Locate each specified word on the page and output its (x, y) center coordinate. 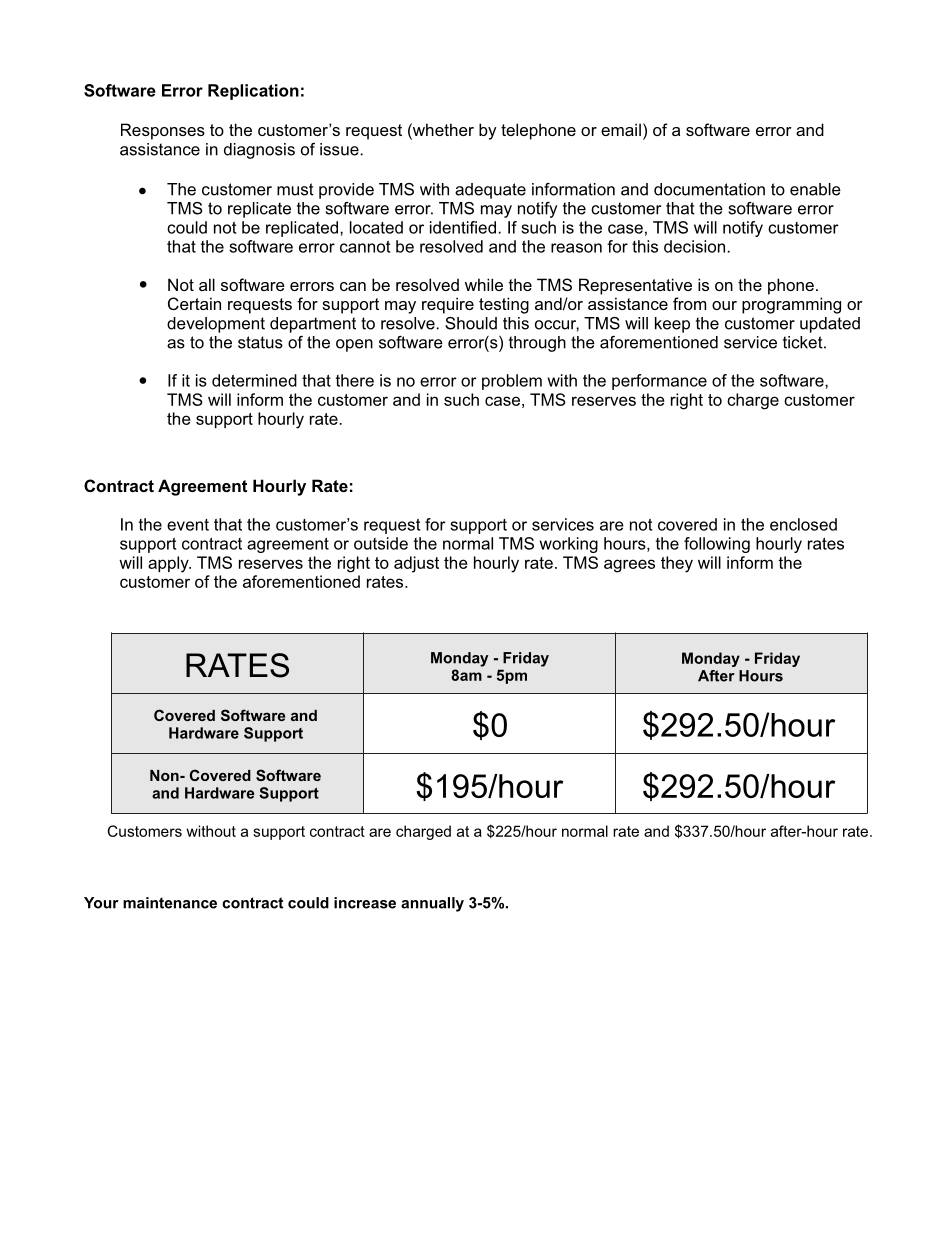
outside (381, 543)
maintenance (170, 903)
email (621, 129)
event (188, 525)
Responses (163, 131)
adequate (490, 191)
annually (432, 904)
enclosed (803, 524)
